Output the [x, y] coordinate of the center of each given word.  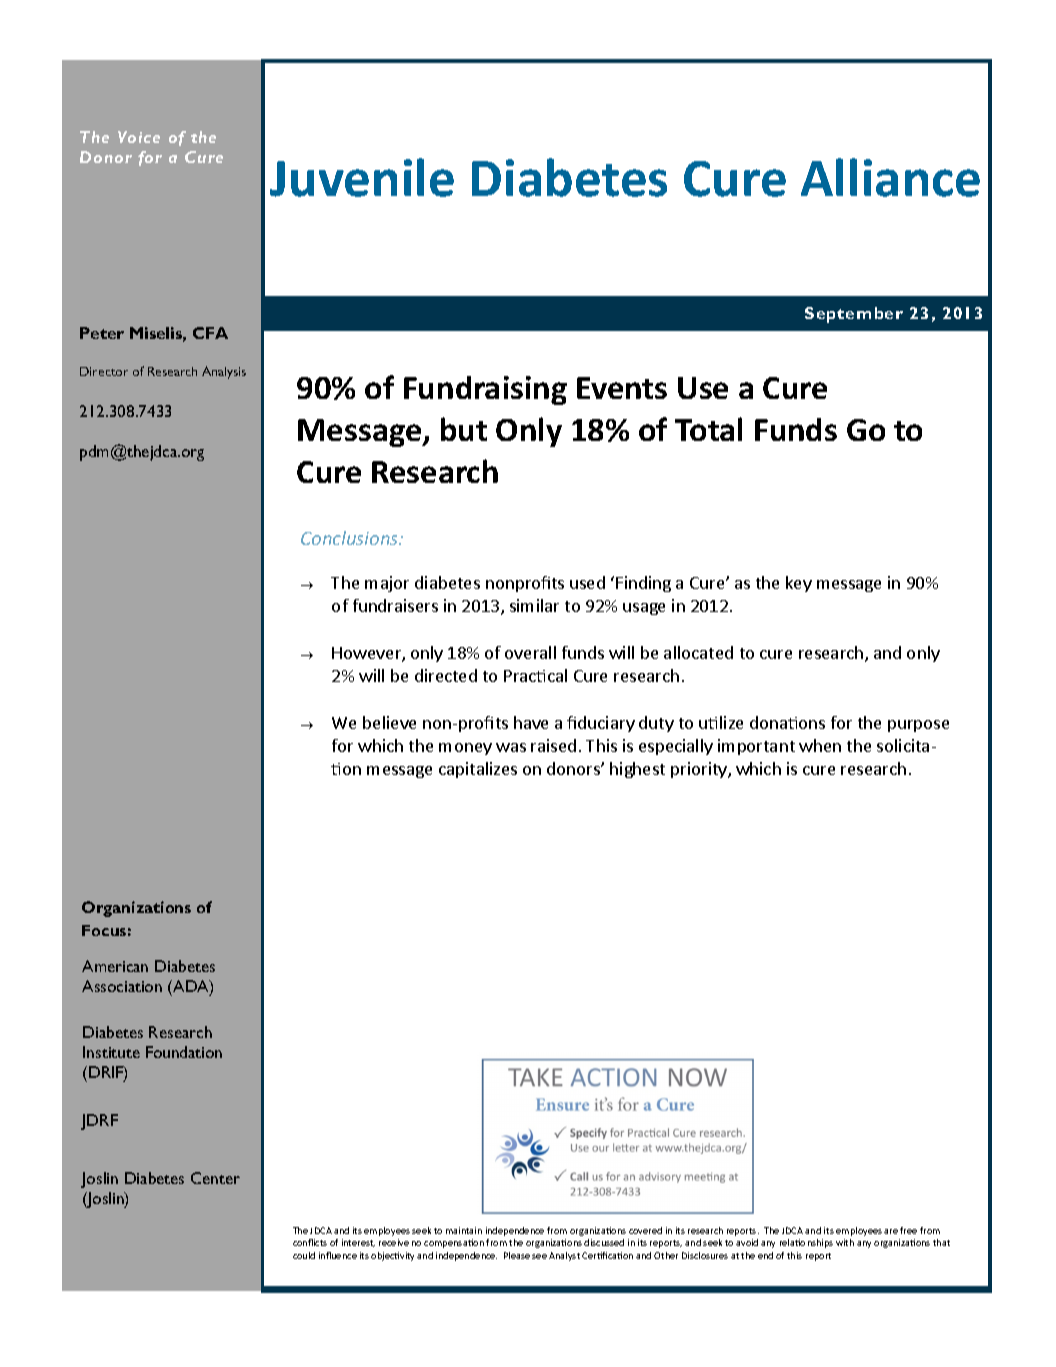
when [820, 745]
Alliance [890, 177]
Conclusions [351, 538]
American [115, 966]
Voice [139, 137]
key [799, 584]
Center [215, 1178]
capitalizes [478, 770]
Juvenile [362, 177]
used [587, 582]
